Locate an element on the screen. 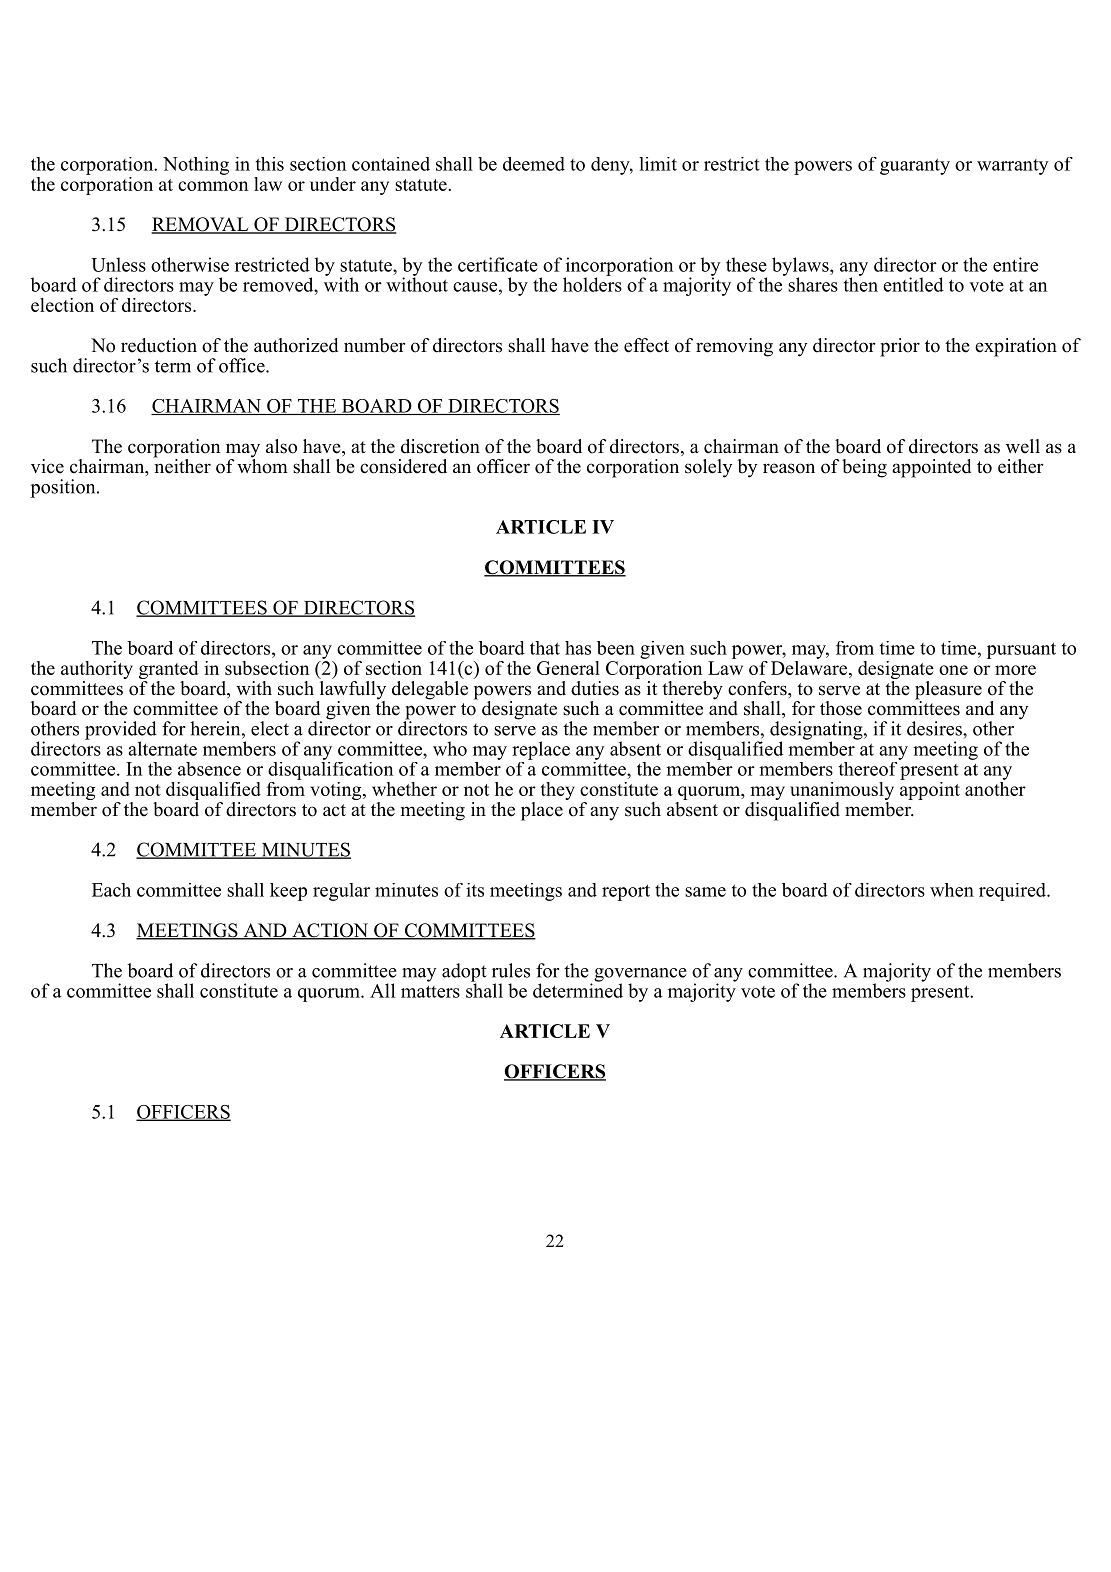 Image resolution: width=1111 pixels, height=1572 pixels. that is located at coordinates (545, 648).
